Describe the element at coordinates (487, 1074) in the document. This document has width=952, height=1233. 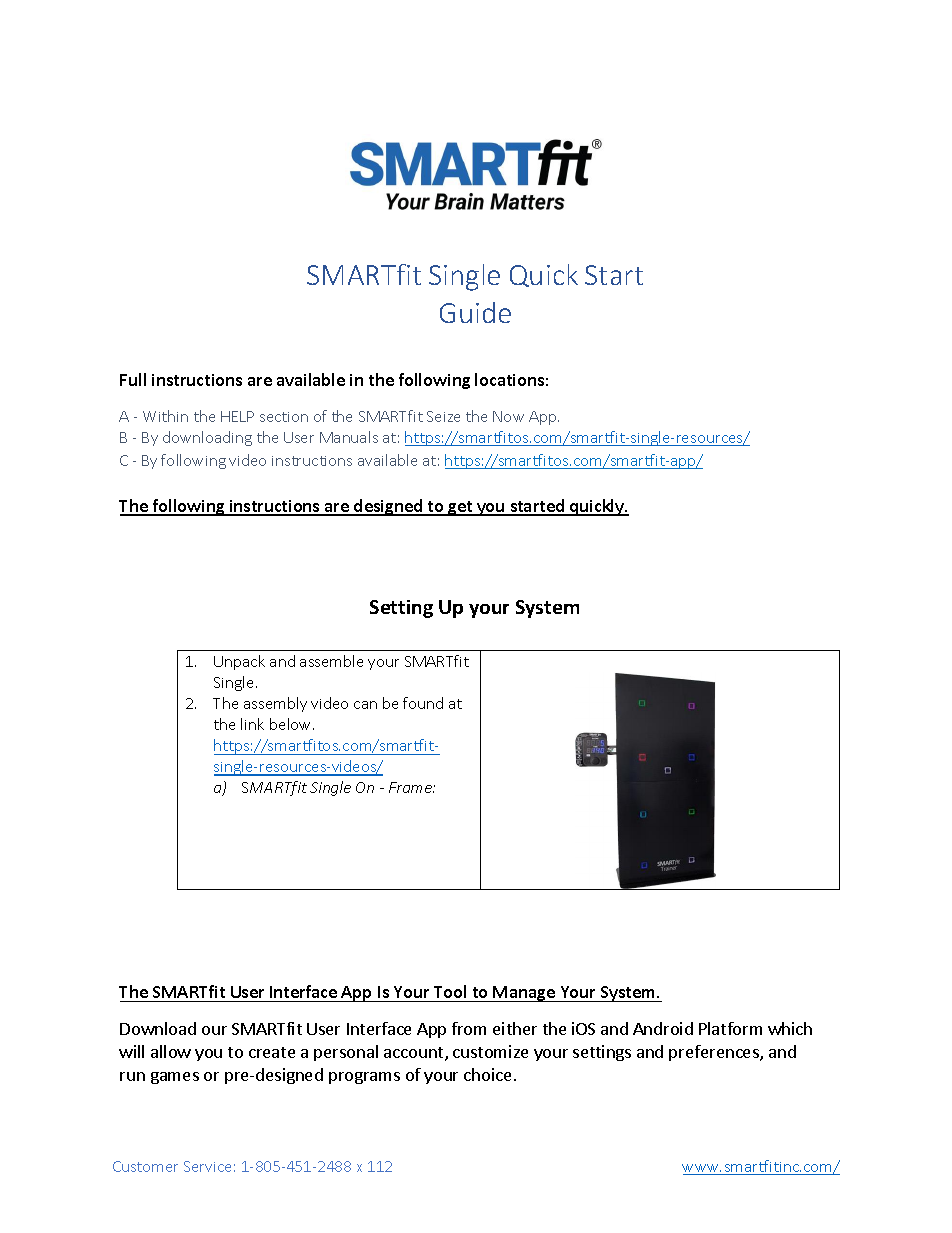
I see `choice` at that location.
